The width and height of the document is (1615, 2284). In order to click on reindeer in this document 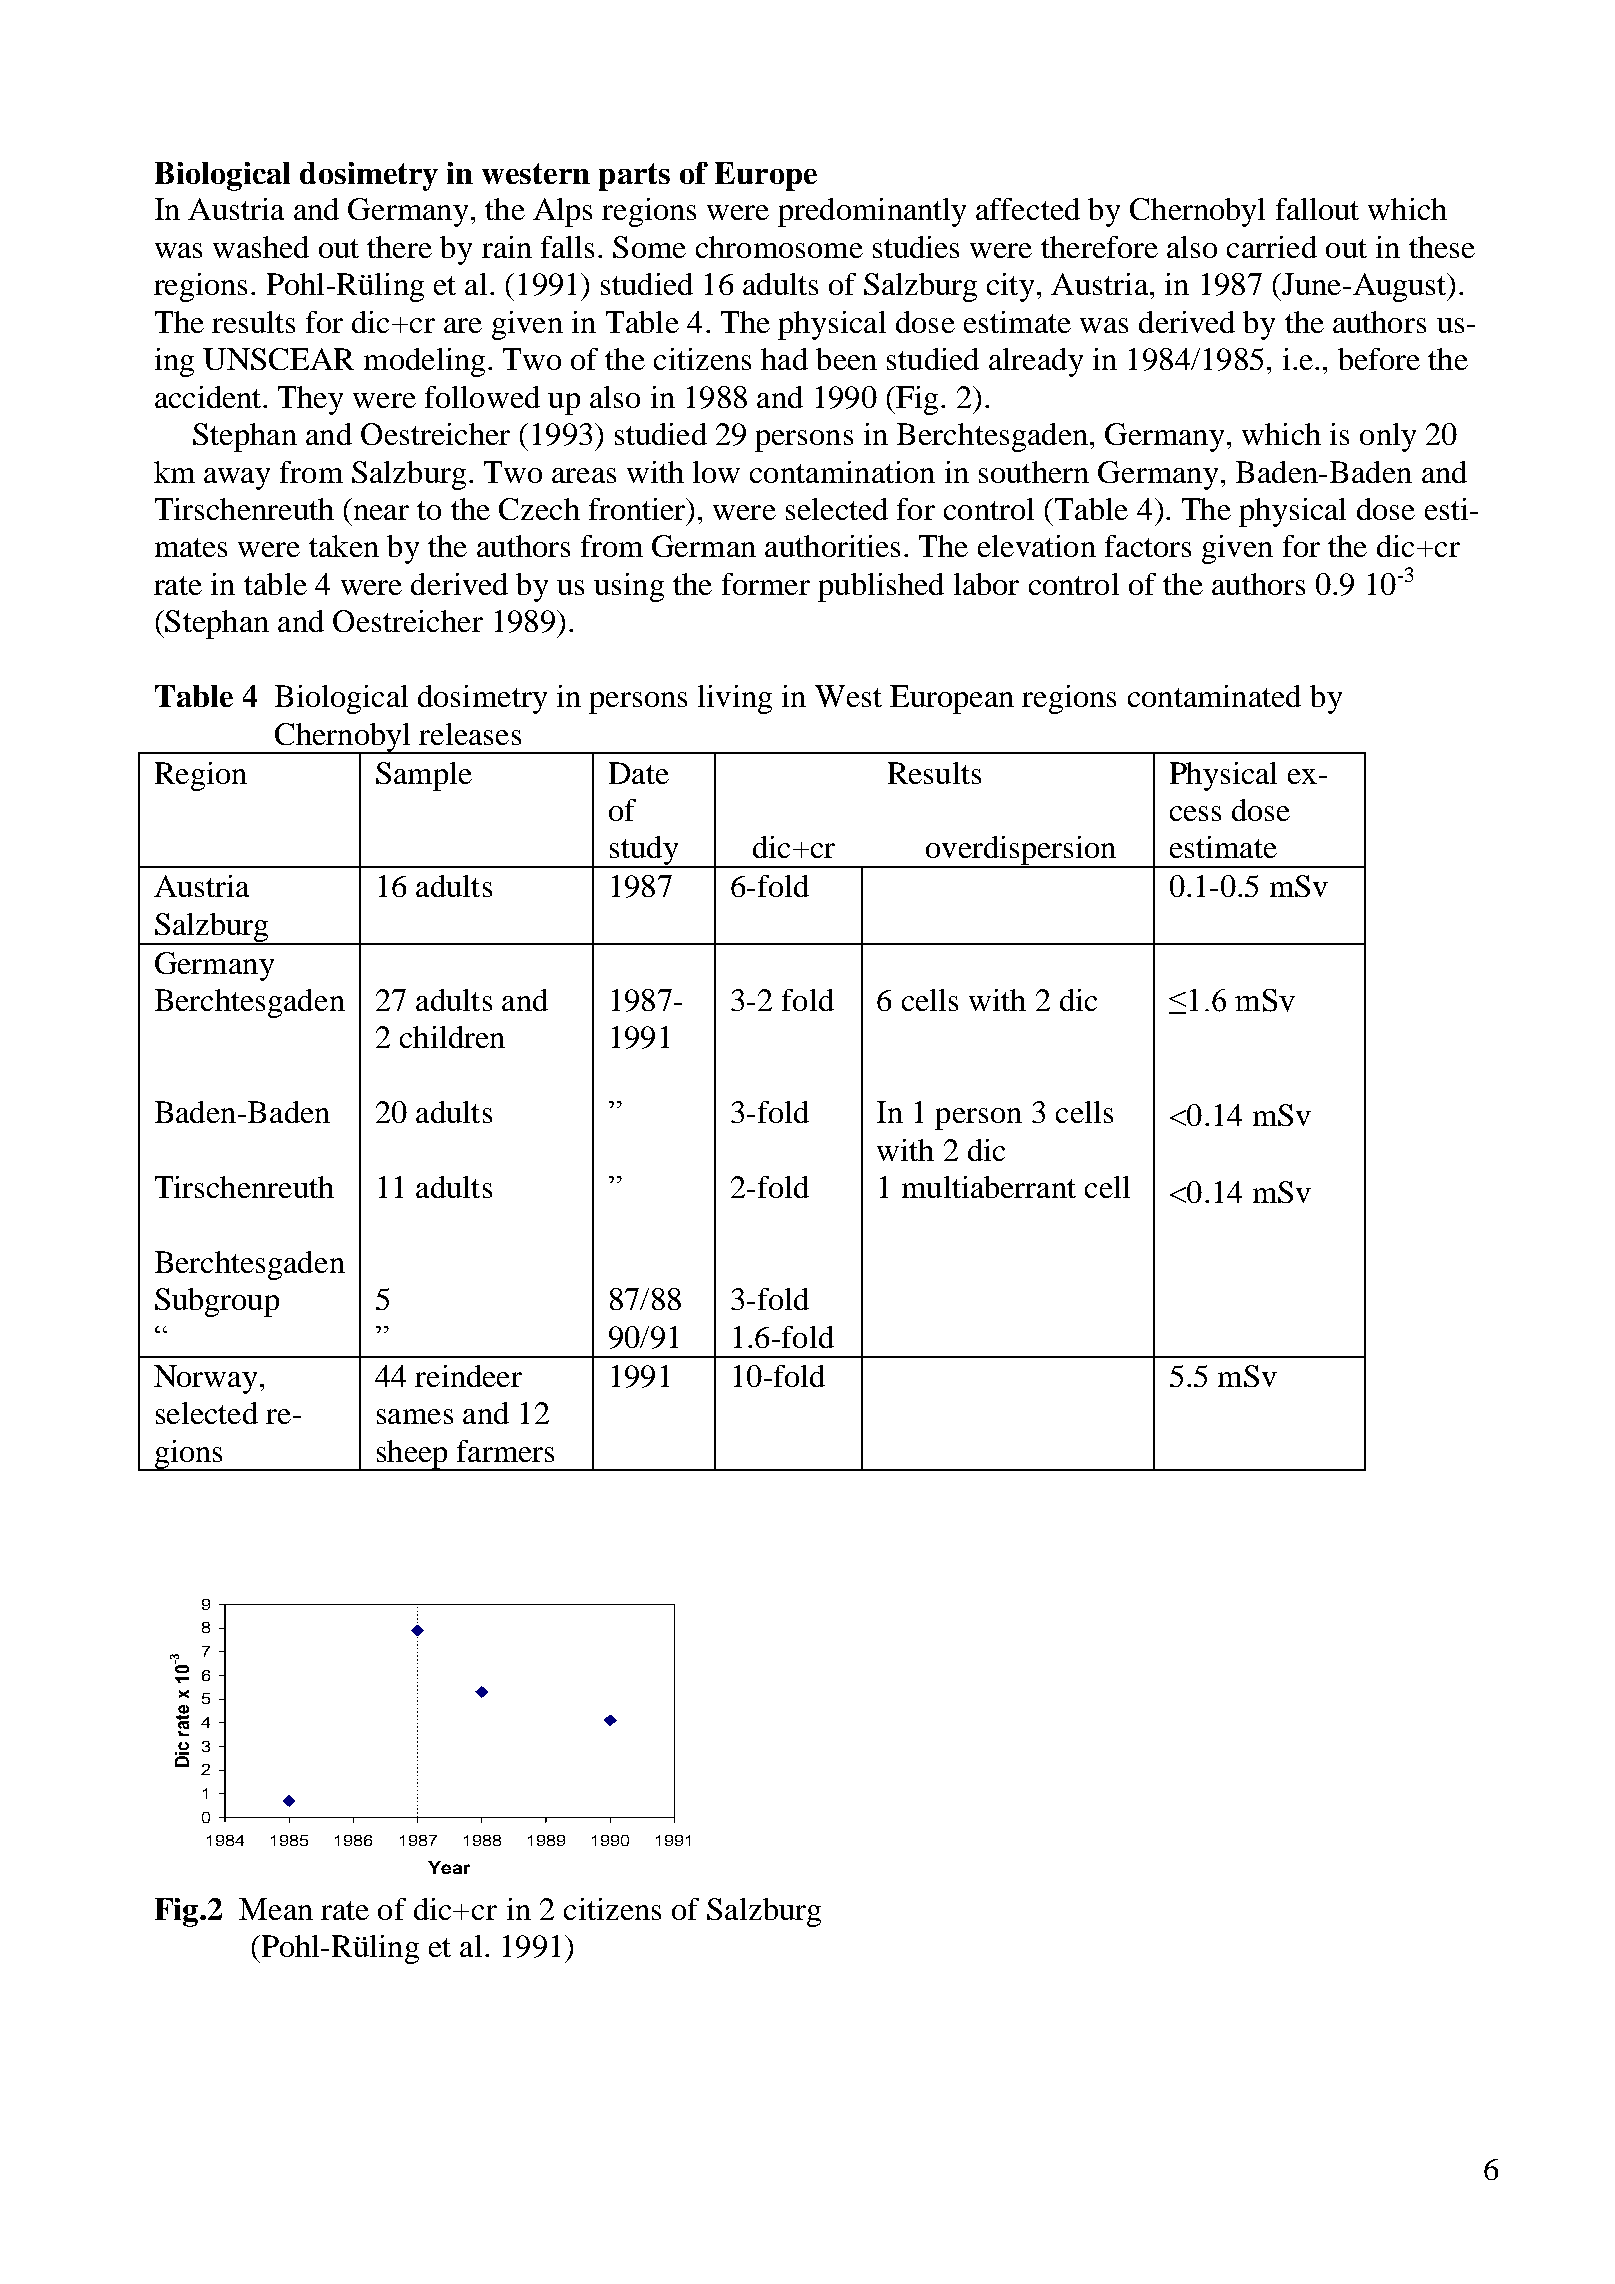, I will do `click(468, 1376)`.
